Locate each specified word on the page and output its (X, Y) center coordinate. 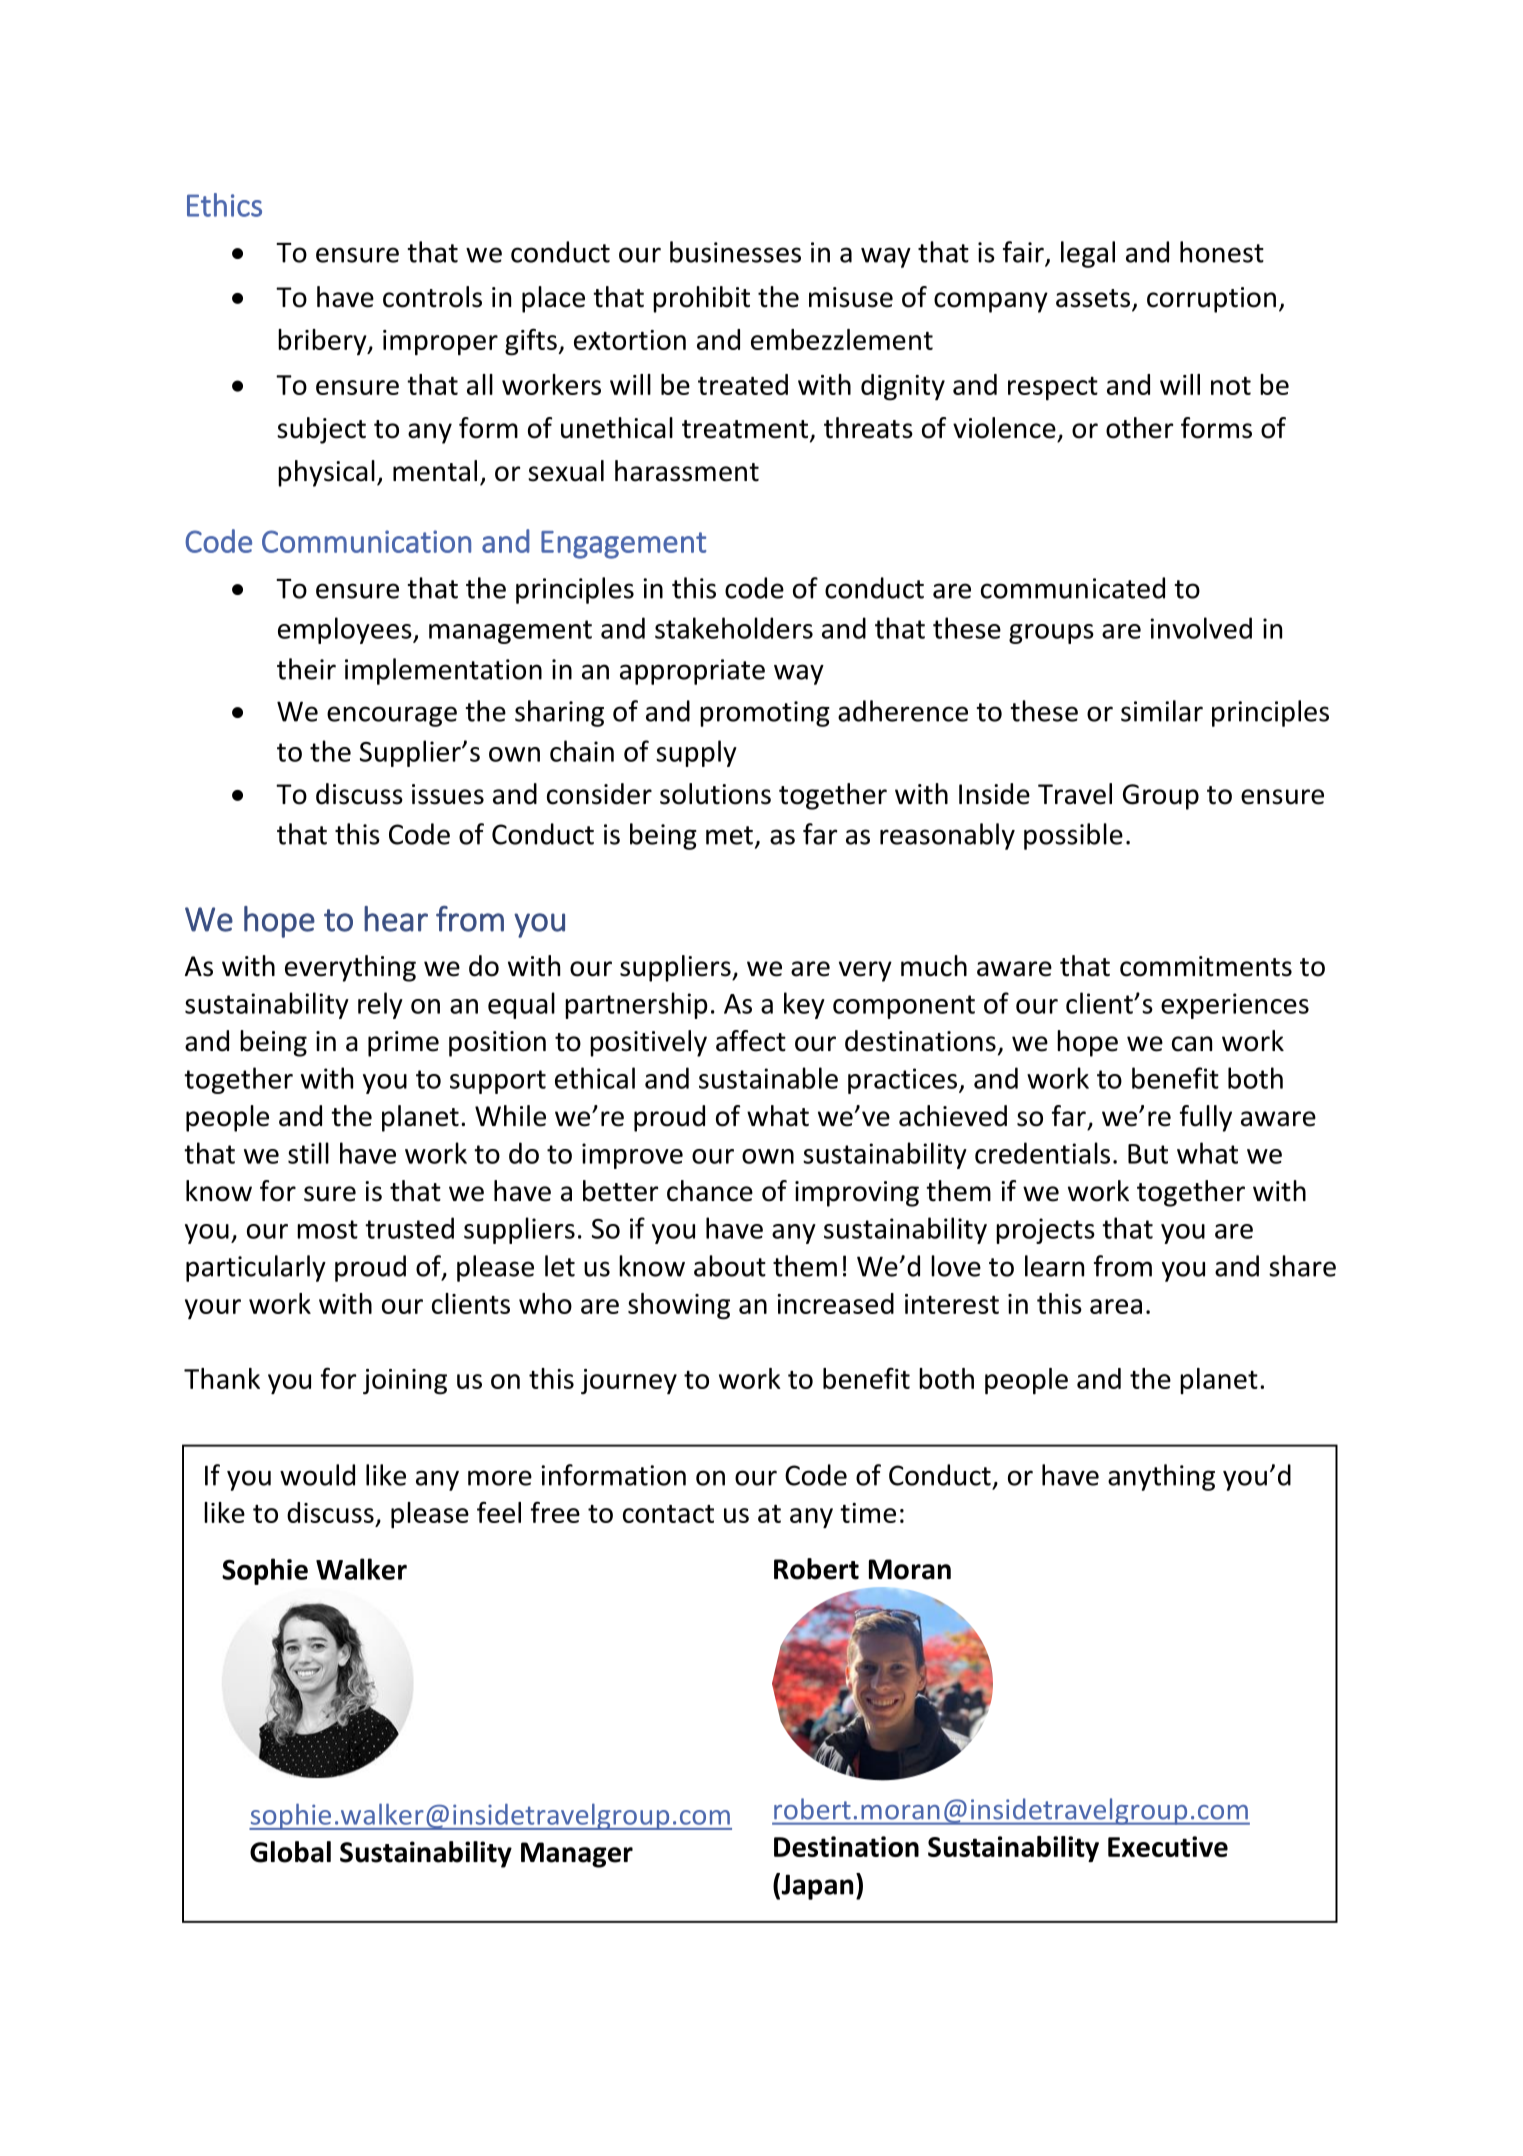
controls (432, 297)
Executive (1168, 1846)
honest (1222, 252)
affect (751, 1041)
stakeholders (734, 628)
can (1192, 1044)
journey (629, 1382)
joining (405, 1382)
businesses (735, 252)
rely (380, 1005)
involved (1201, 628)
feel (499, 1512)
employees (346, 630)
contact (668, 1514)
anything (1161, 1477)
